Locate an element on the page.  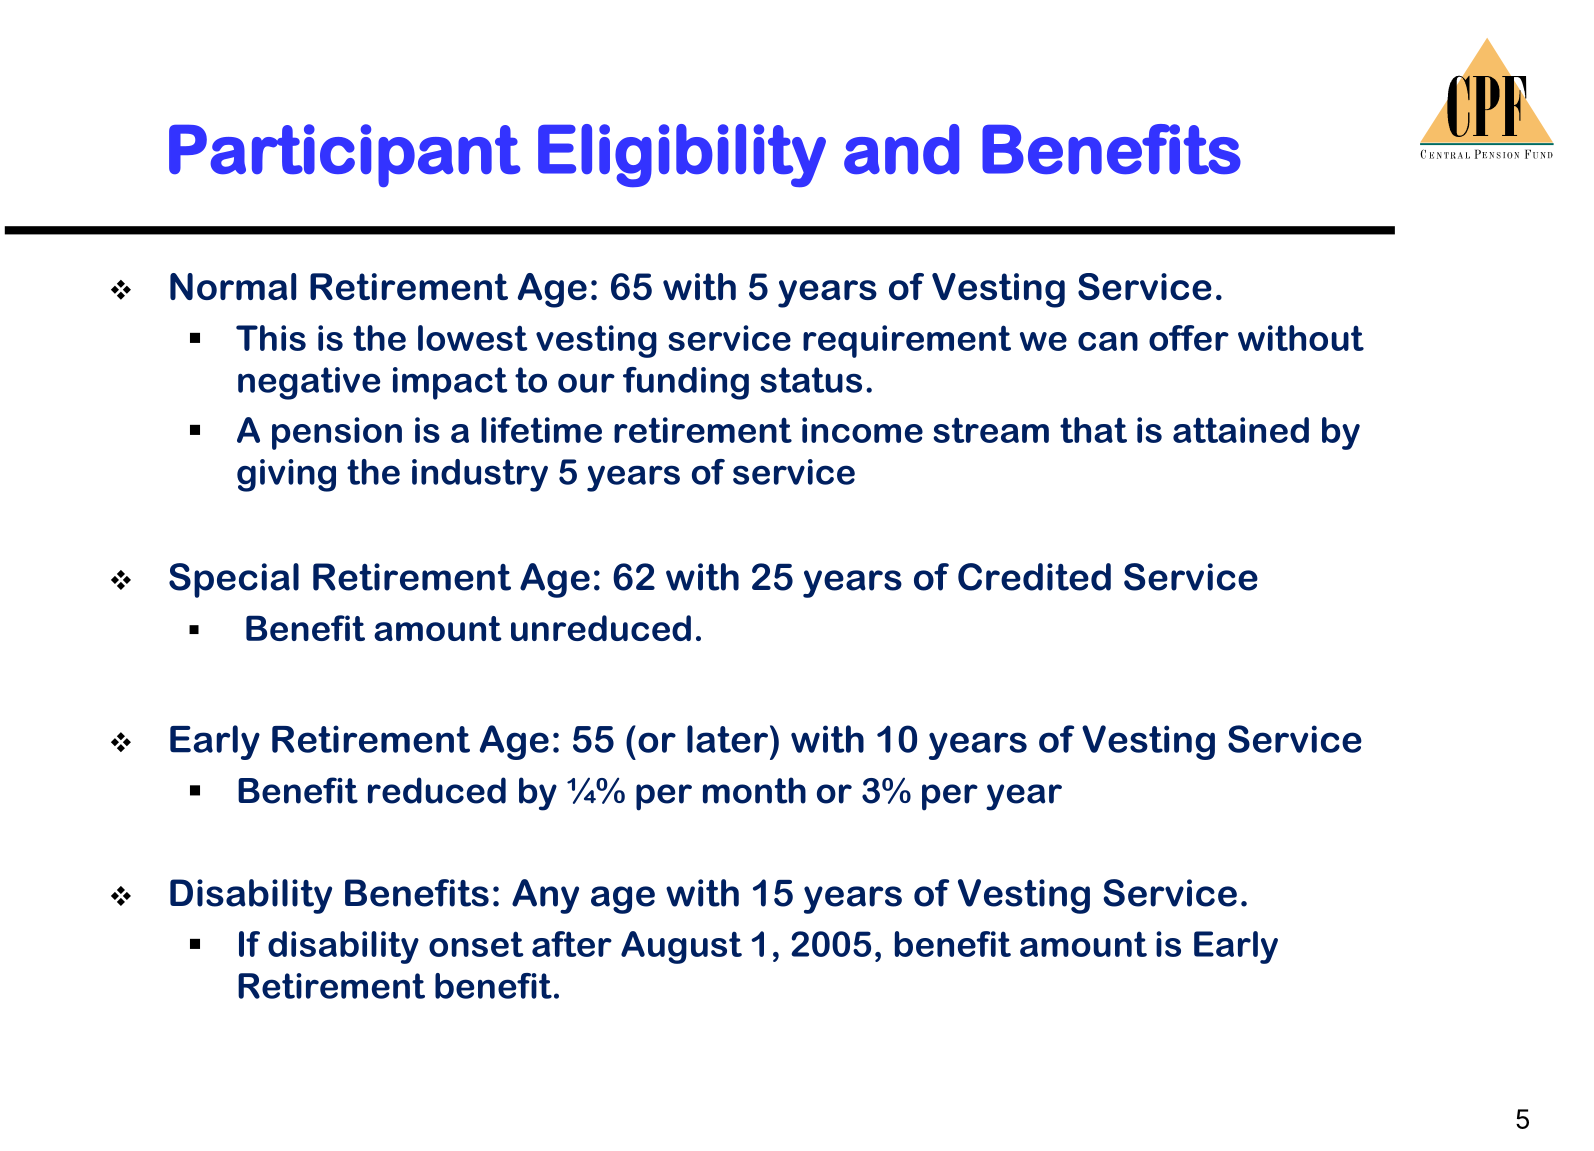
Special is located at coordinates (234, 580).
